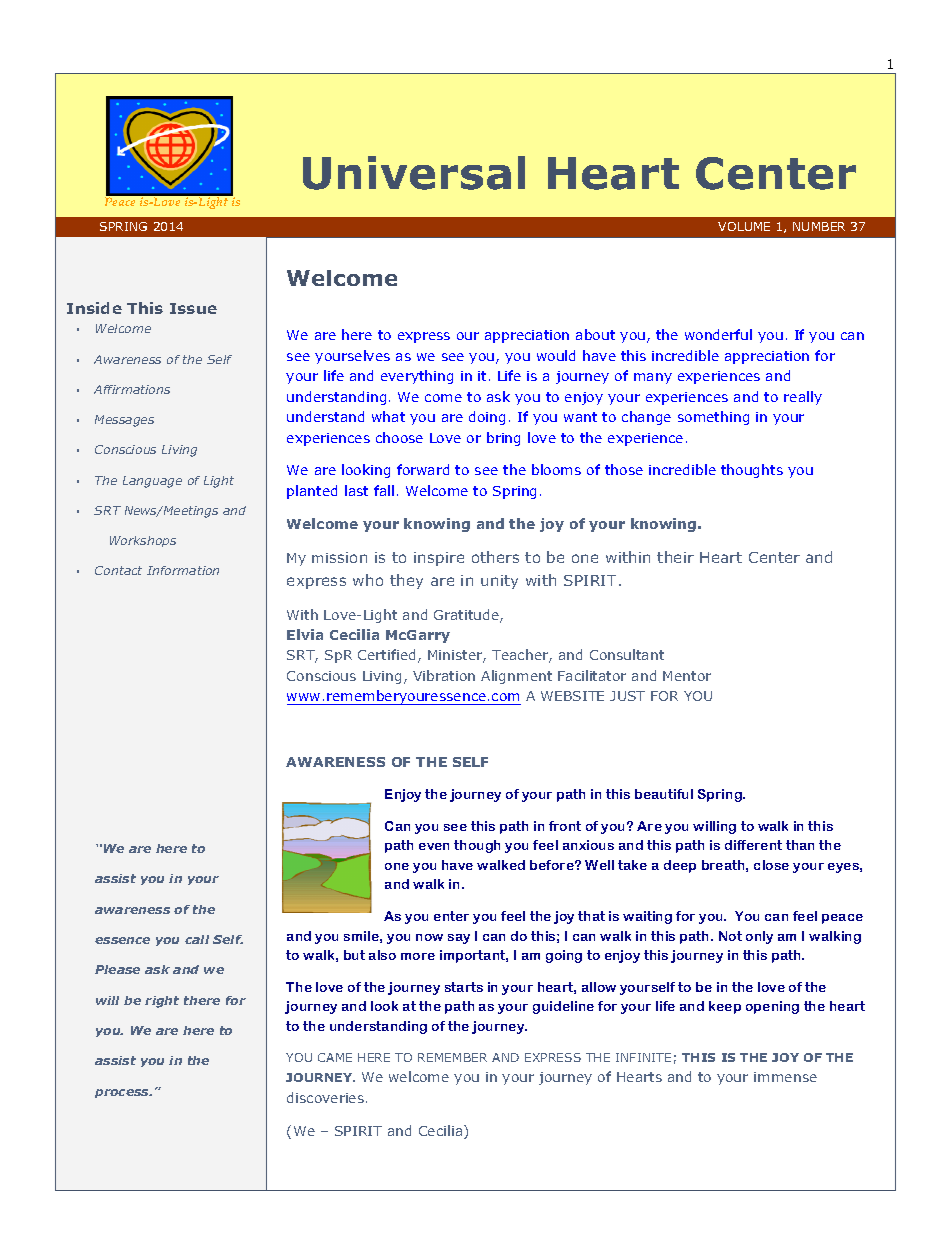  Describe the element at coordinates (467, 616) in the screenshot. I see `Gratitude` at that location.
